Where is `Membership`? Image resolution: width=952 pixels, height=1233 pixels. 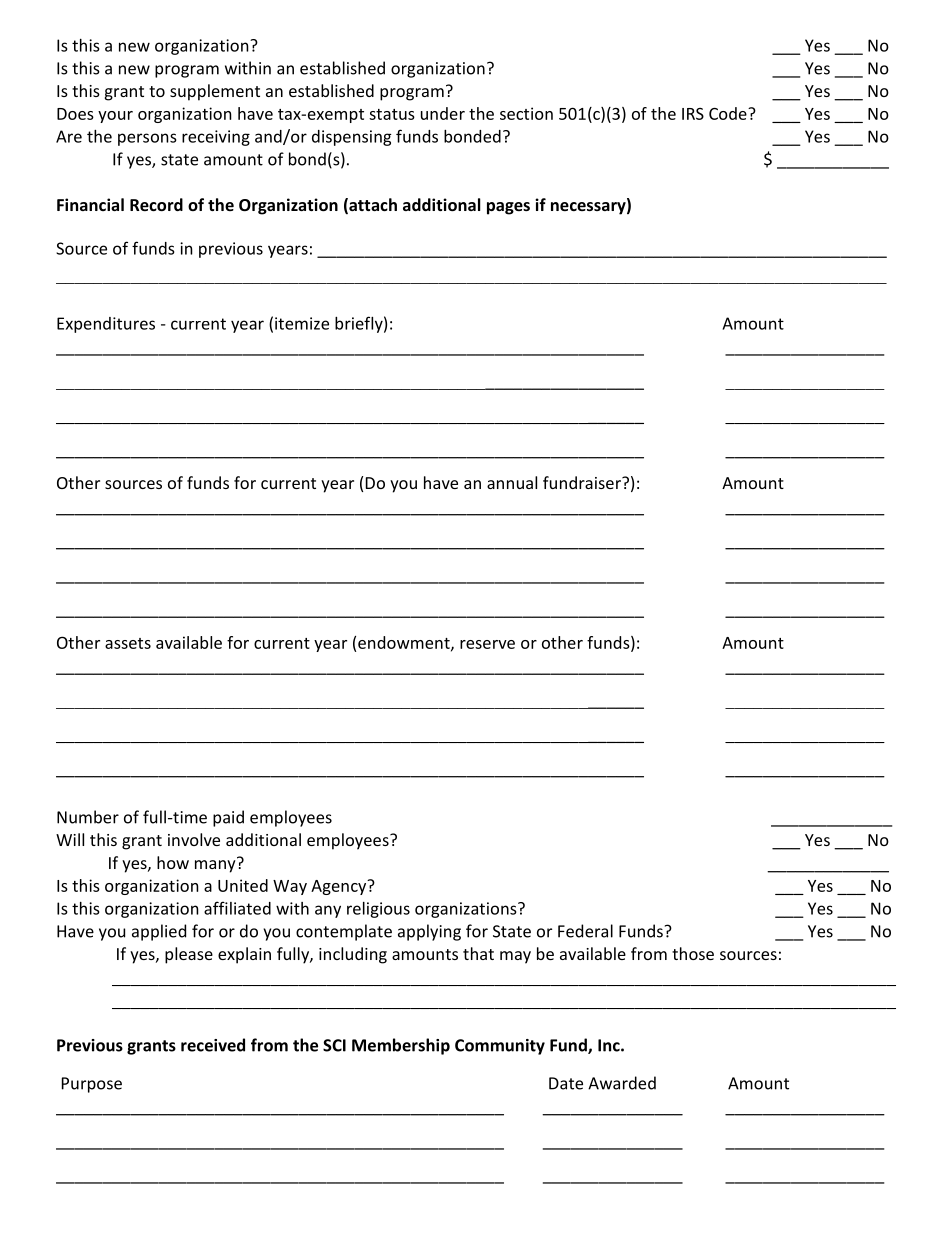
Membership is located at coordinates (401, 1046).
